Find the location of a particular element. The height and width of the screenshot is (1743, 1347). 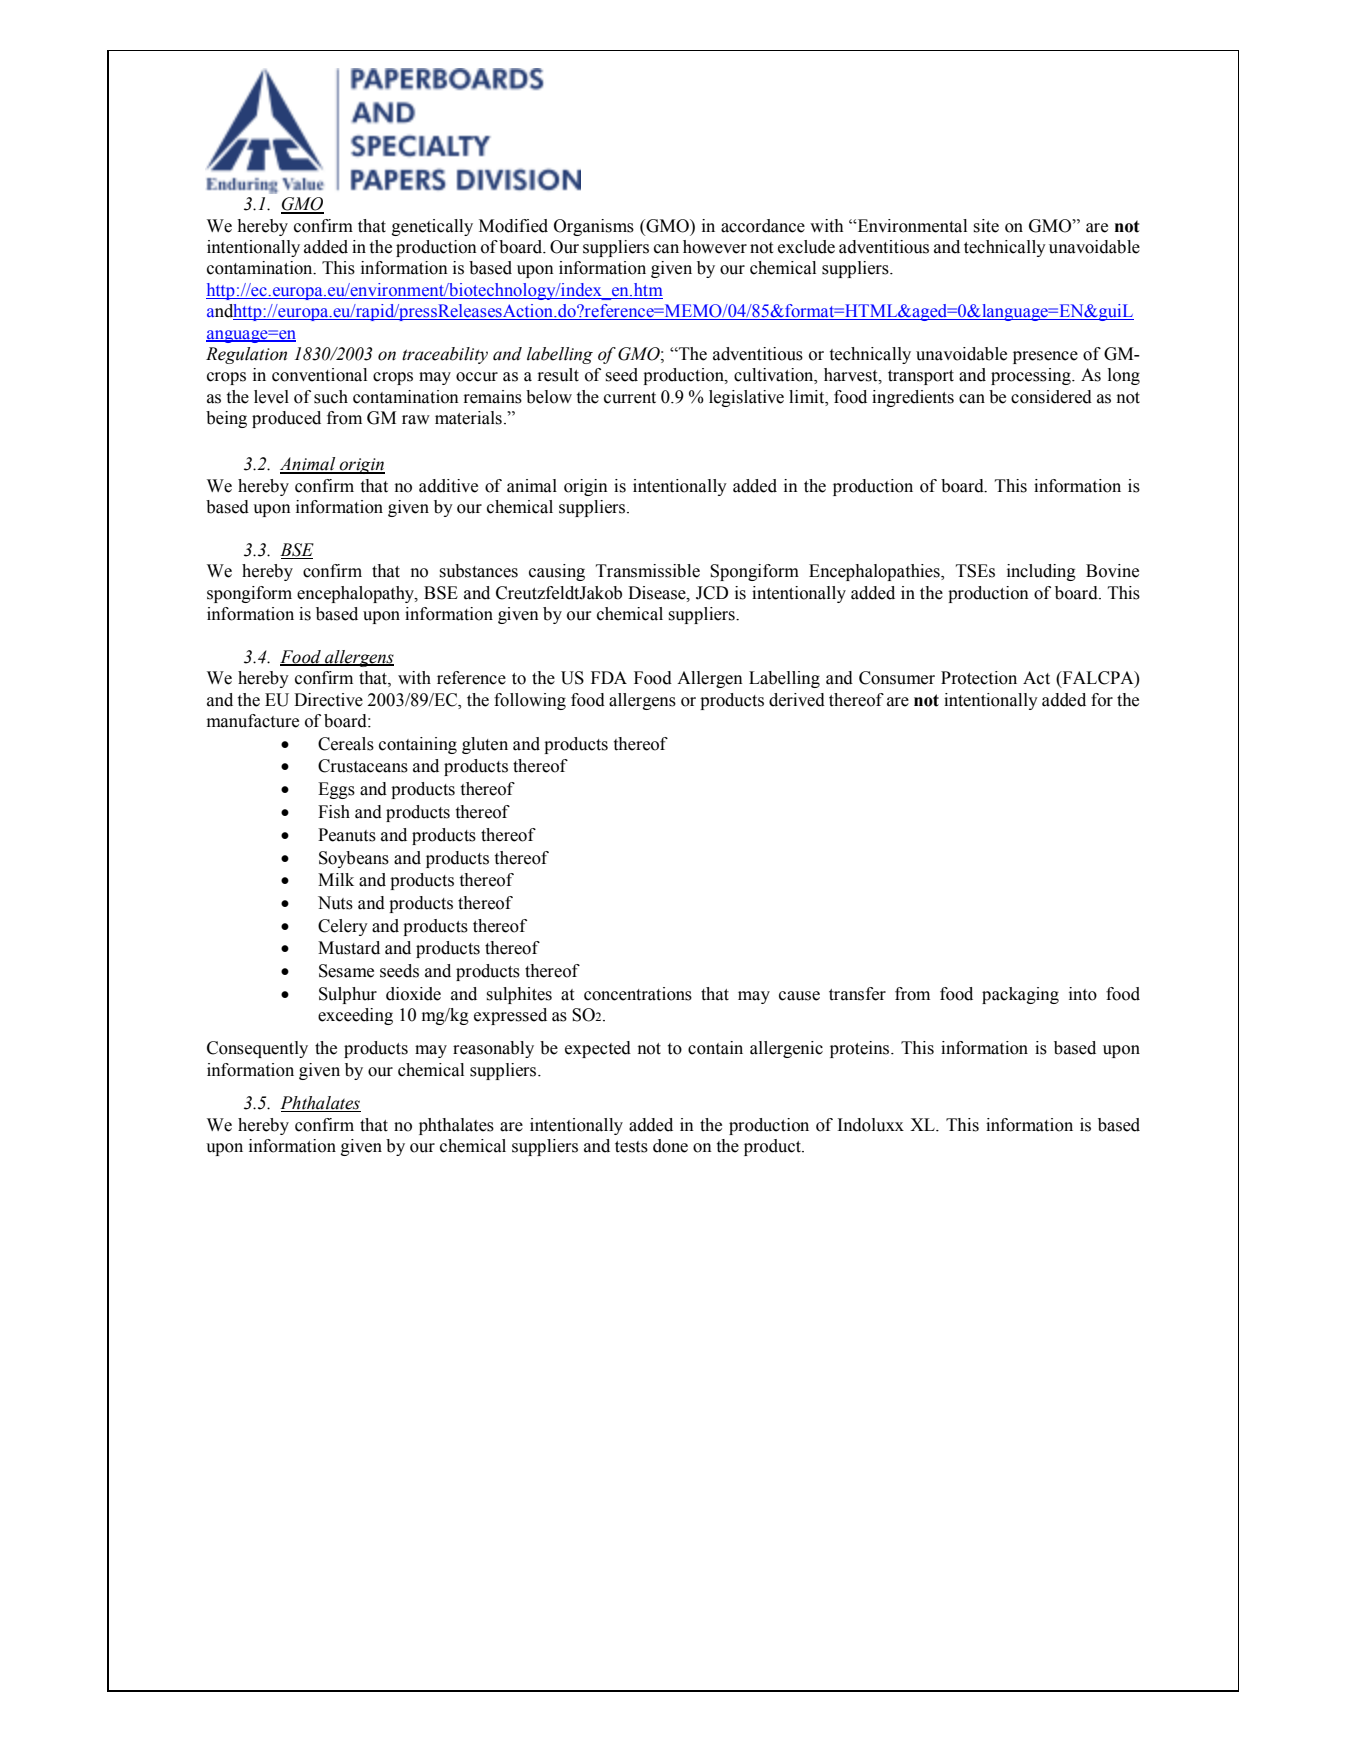

gluten is located at coordinates (485, 745).
